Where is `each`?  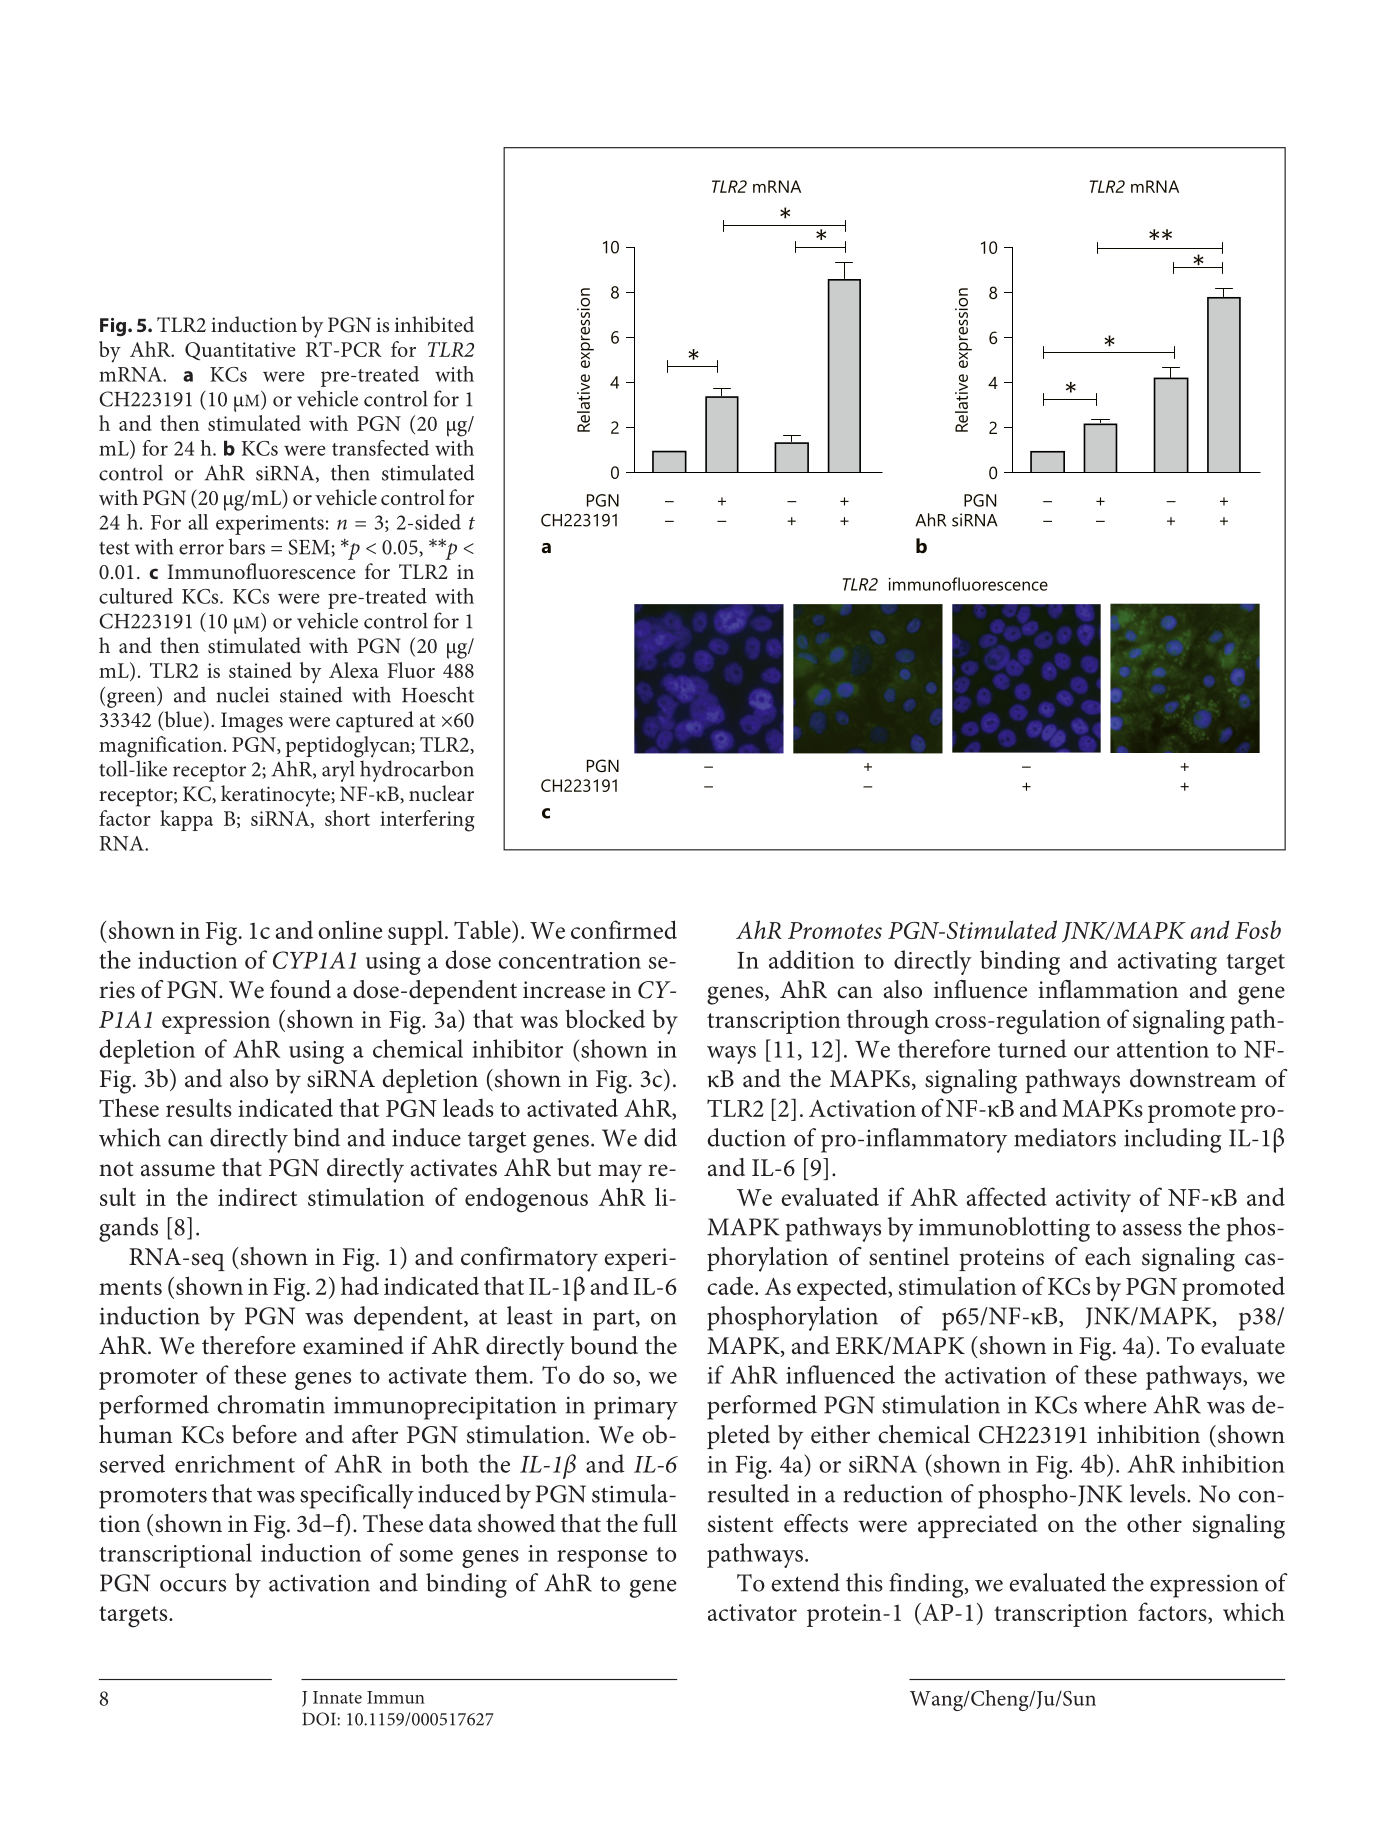 each is located at coordinates (1108, 1256).
